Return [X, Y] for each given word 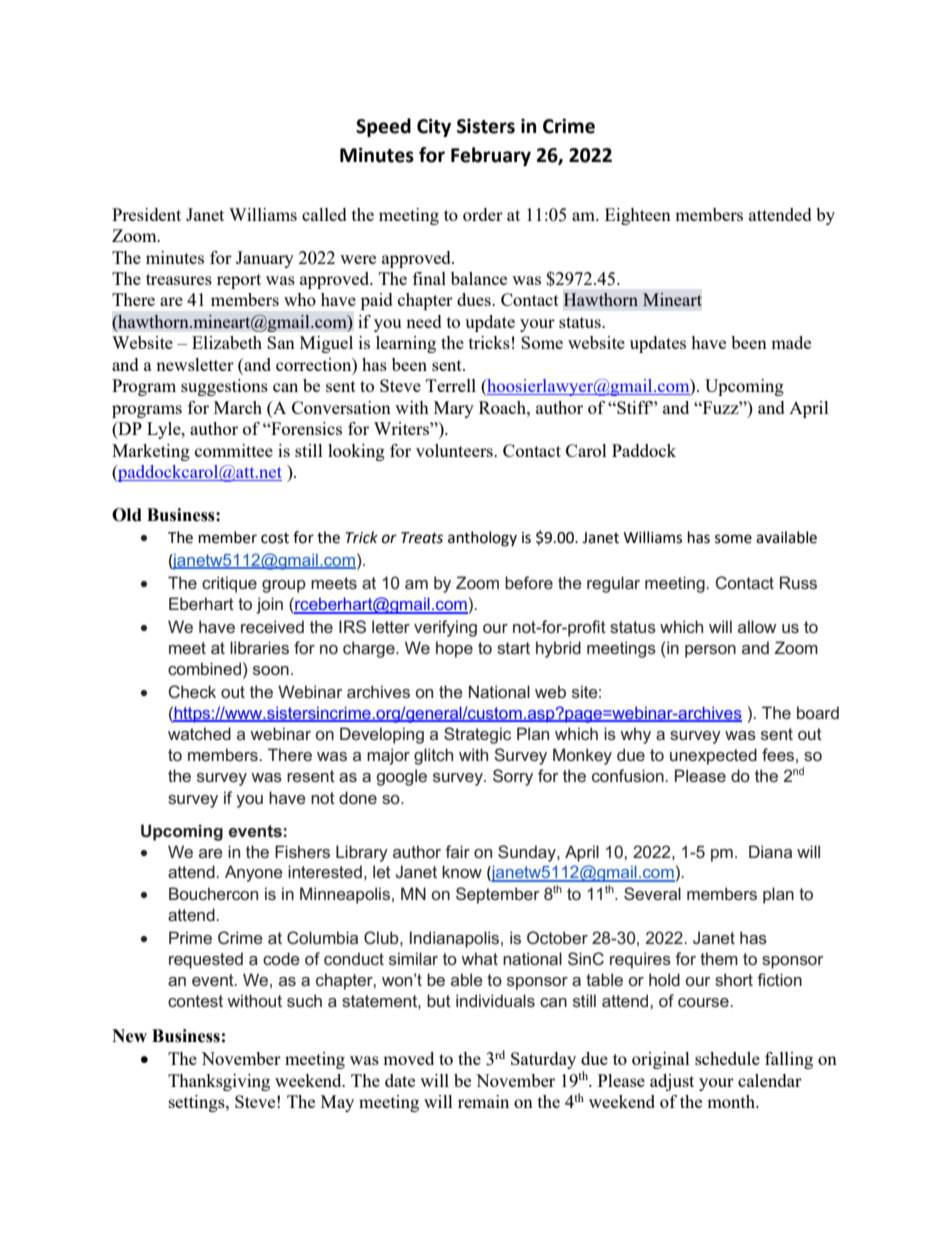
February [491, 156]
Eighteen [638, 216]
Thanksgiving [219, 1082]
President [146, 214]
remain [483, 1101]
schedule [727, 1058]
